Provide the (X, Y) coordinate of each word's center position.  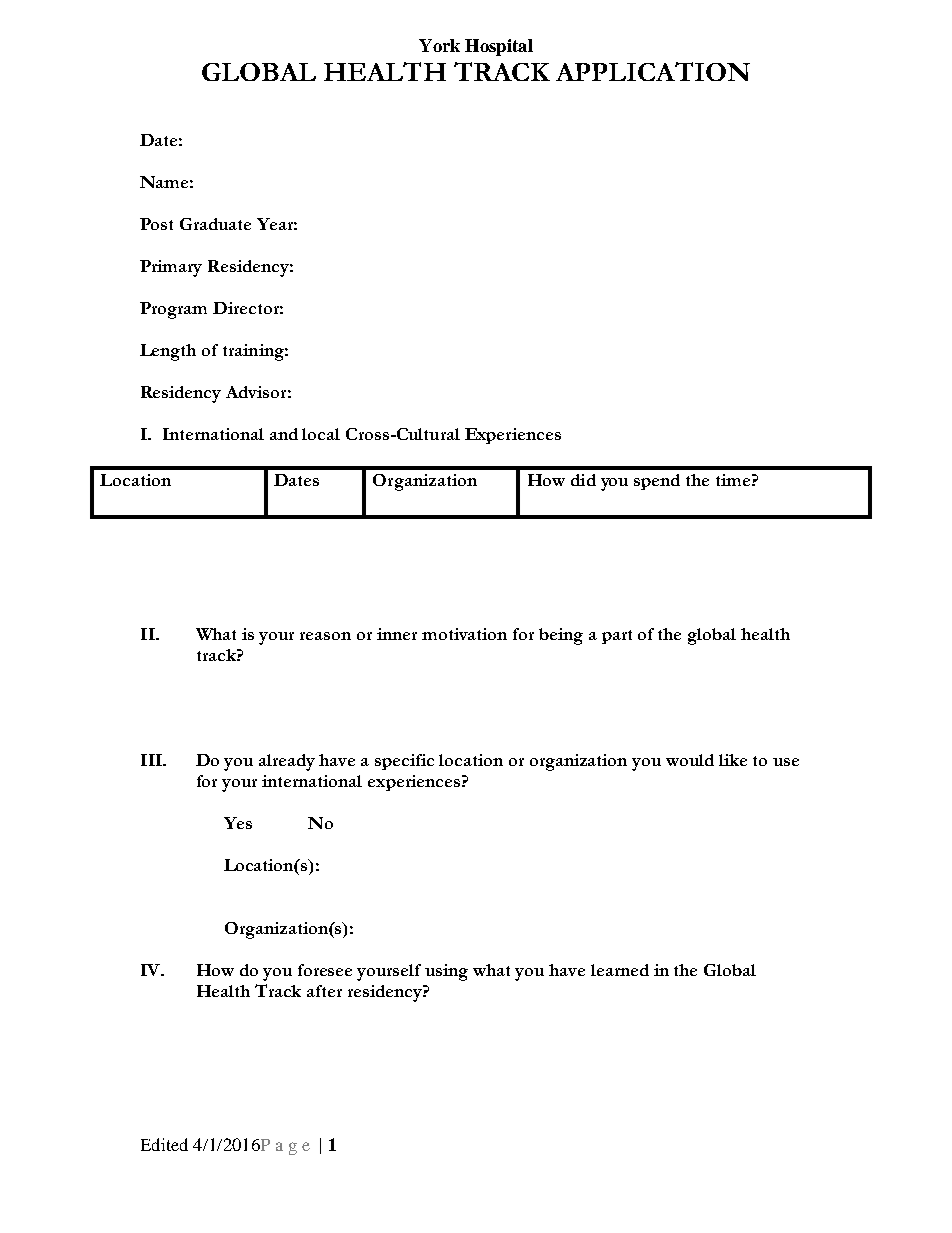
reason (325, 636)
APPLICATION (653, 71)
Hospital (499, 47)
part (617, 637)
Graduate (215, 224)
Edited (164, 1144)
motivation (464, 634)
